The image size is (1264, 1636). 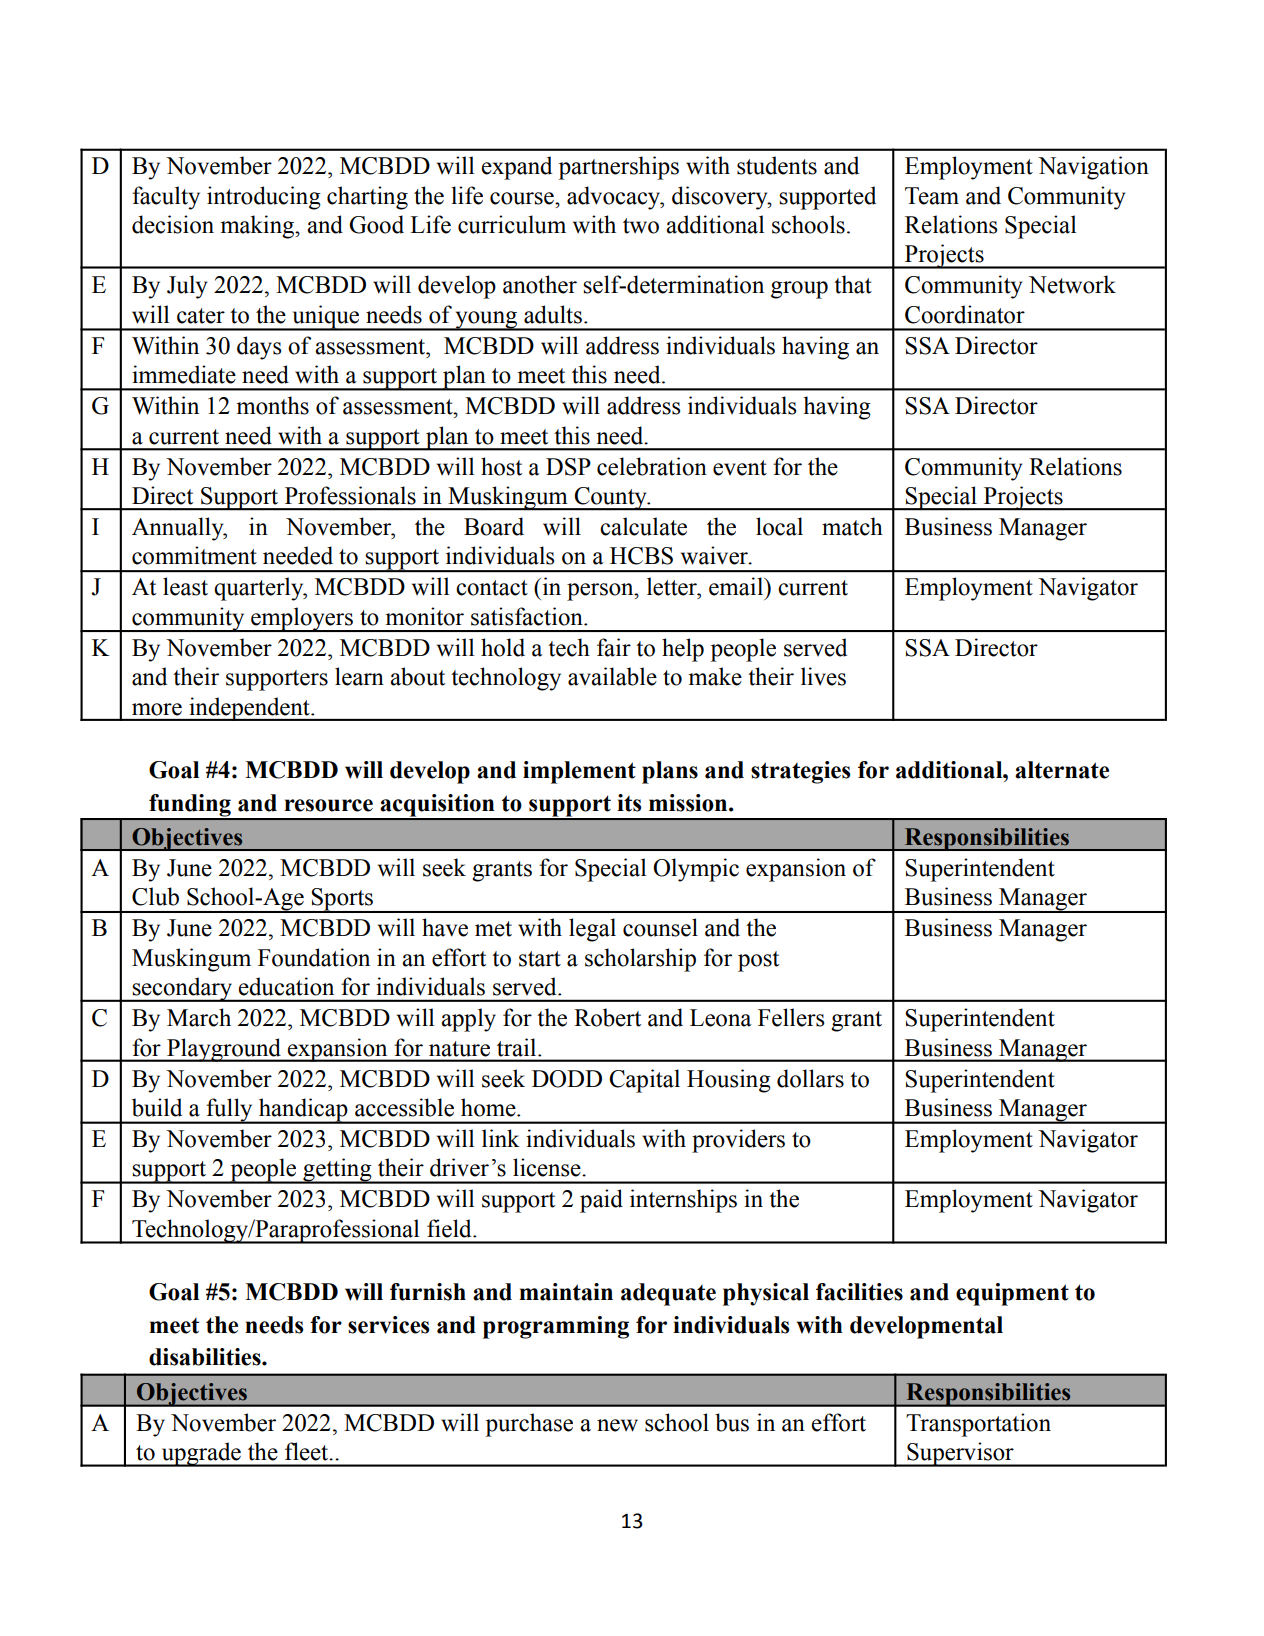 I want to click on partnerships, so click(x=618, y=168).
